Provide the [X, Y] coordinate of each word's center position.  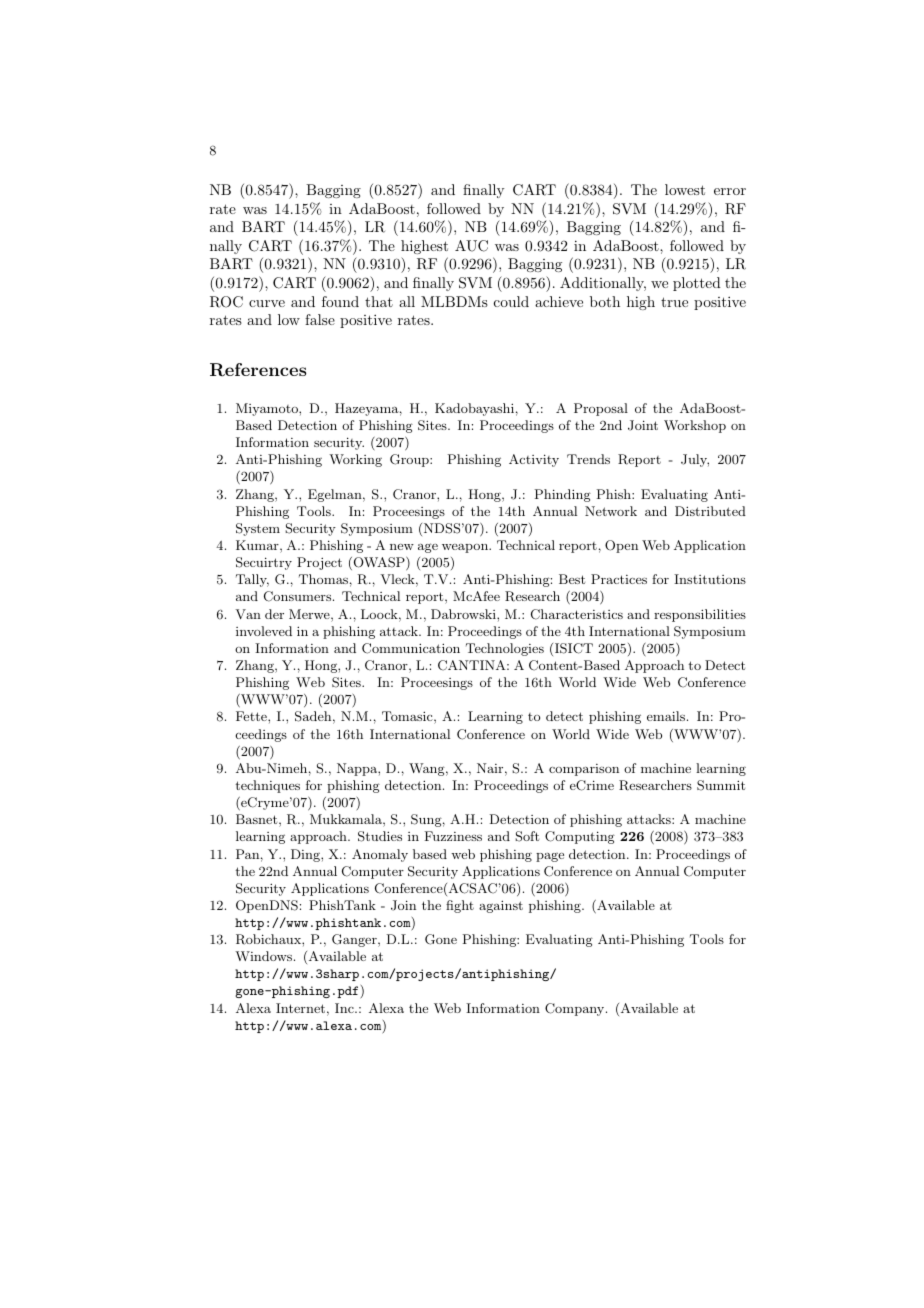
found [340, 301]
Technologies [505, 649]
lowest [685, 189]
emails [666, 716]
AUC [471, 246]
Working [355, 460]
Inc [345, 1008]
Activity [534, 460]
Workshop [695, 426]
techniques [267, 786]
